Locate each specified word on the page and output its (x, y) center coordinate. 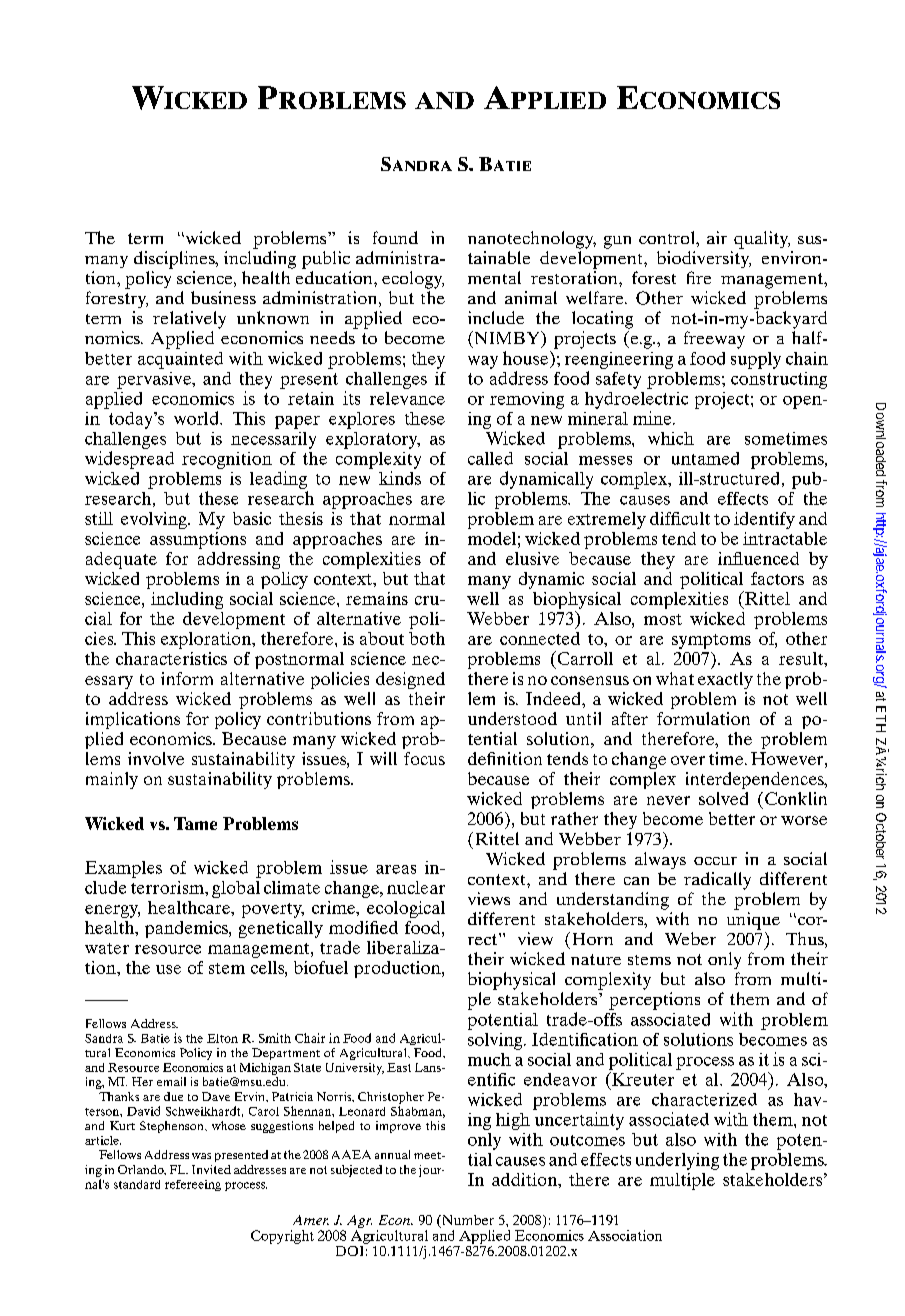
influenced (758, 558)
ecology (413, 280)
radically (717, 881)
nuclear (416, 887)
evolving (155, 520)
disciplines (175, 260)
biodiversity (704, 259)
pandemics (187, 929)
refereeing (193, 1185)
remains (377, 598)
